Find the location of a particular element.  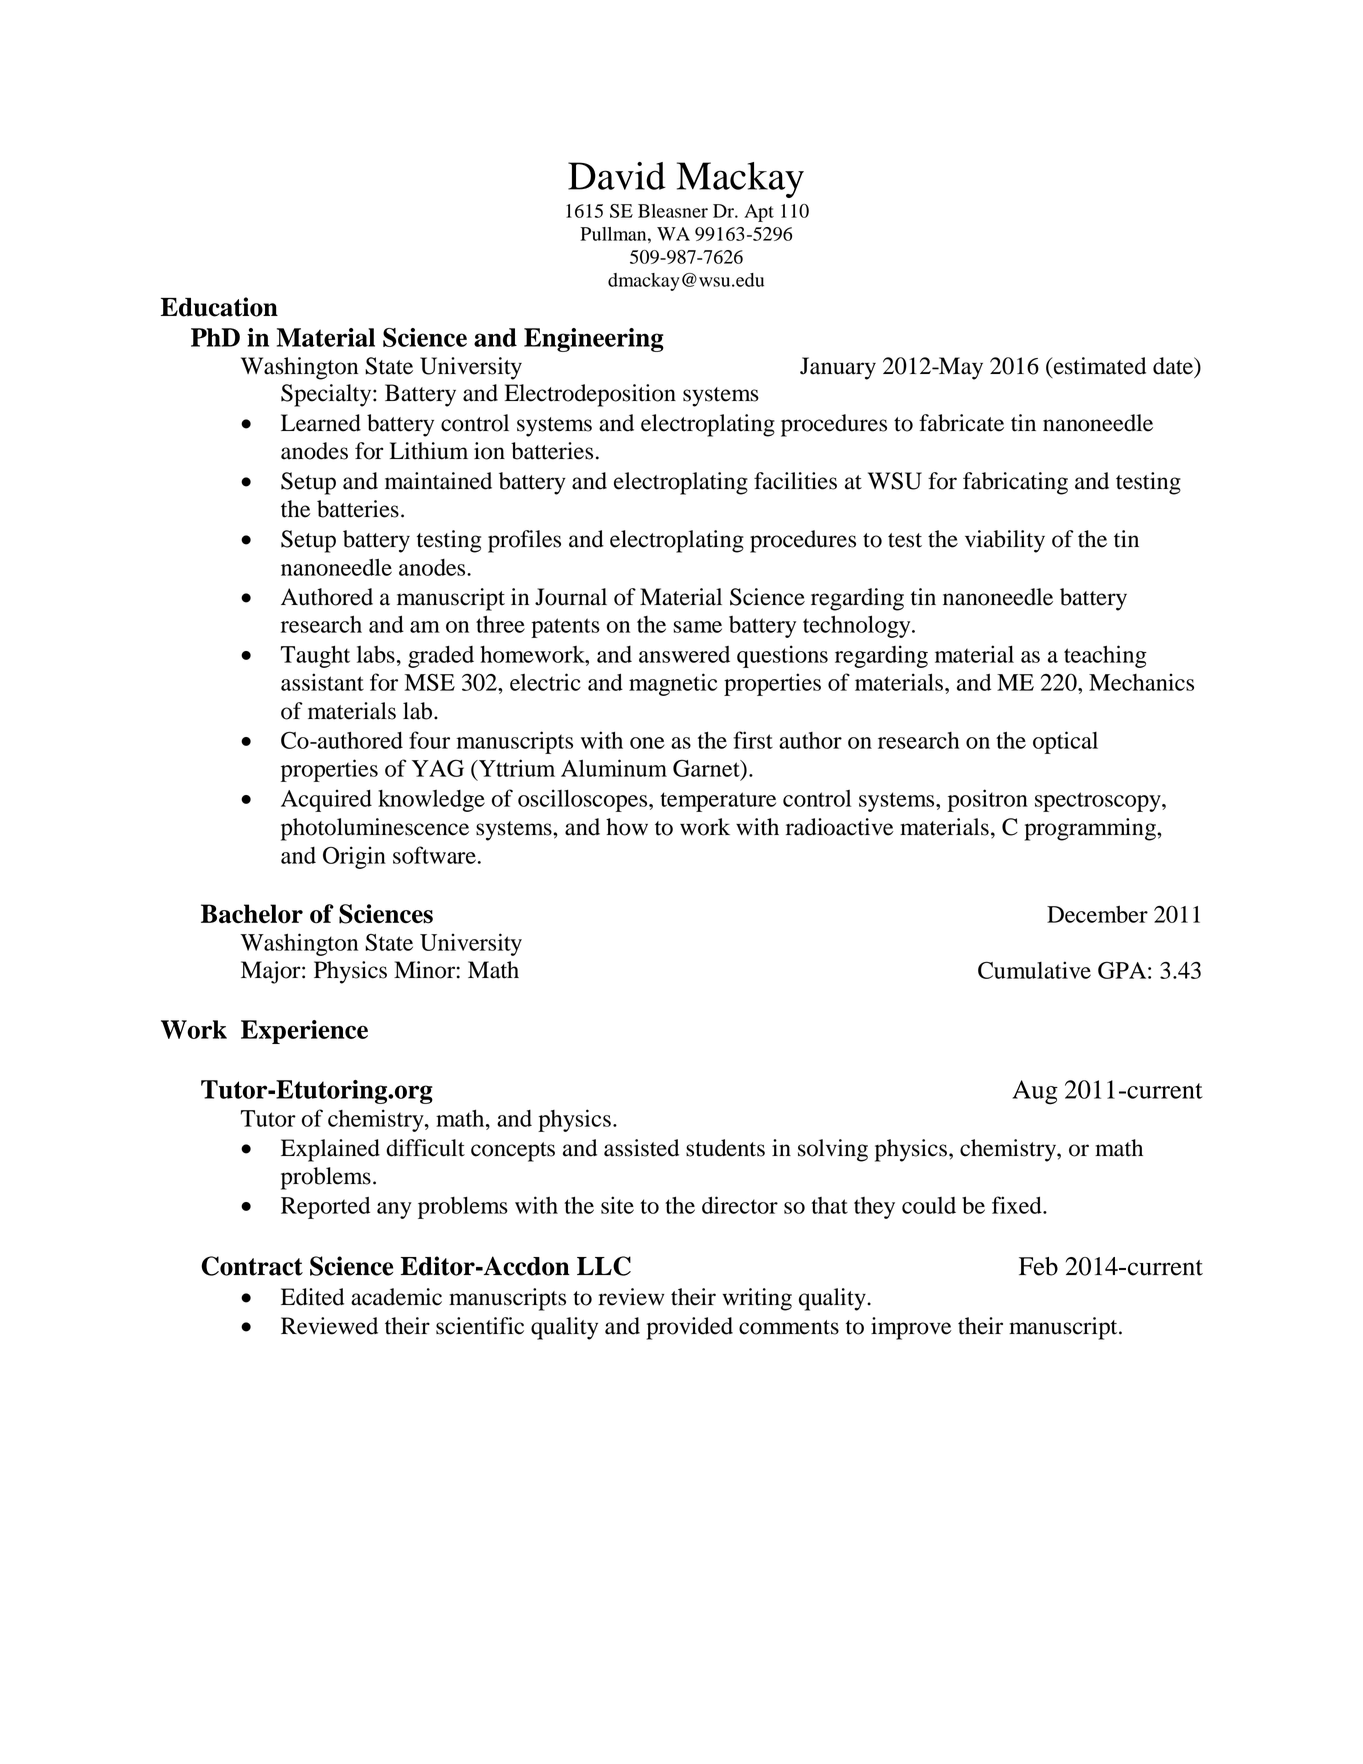

Education is located at coordinates (219, 307).
